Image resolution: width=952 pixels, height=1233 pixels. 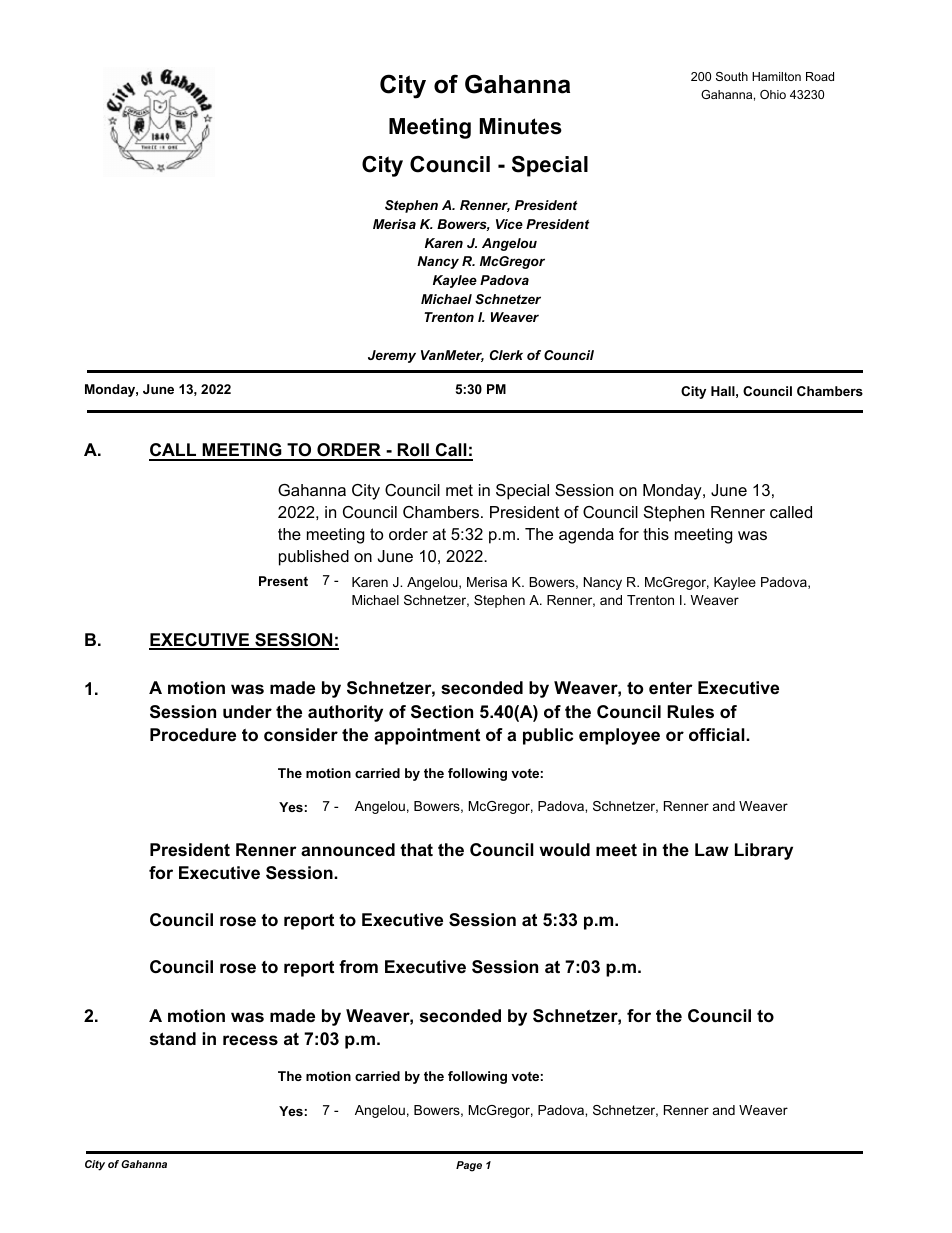 I want to click on would, so click(x=564, y=849).
